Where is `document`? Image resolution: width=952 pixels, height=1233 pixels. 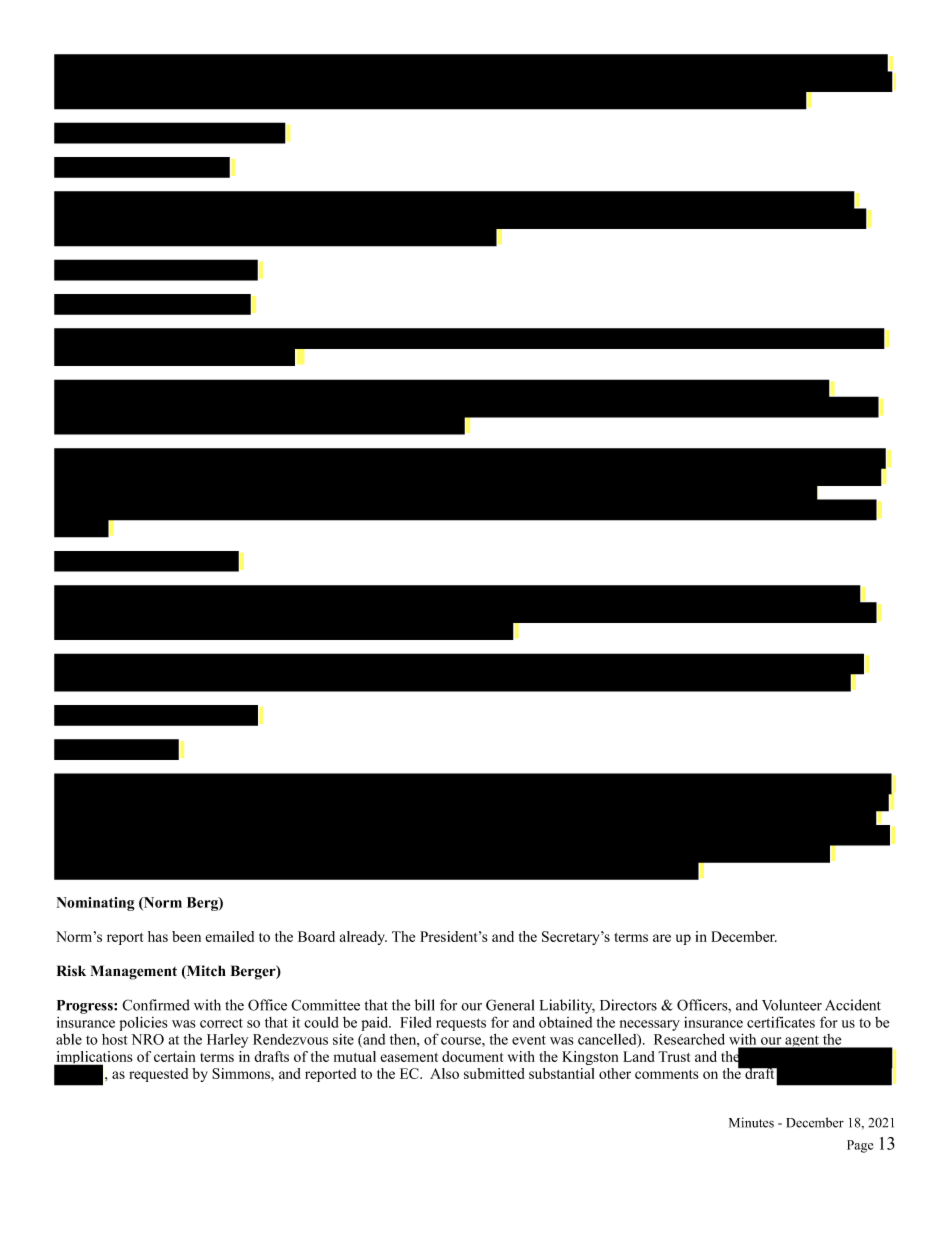
document is located at coordinates (472, 1056).
